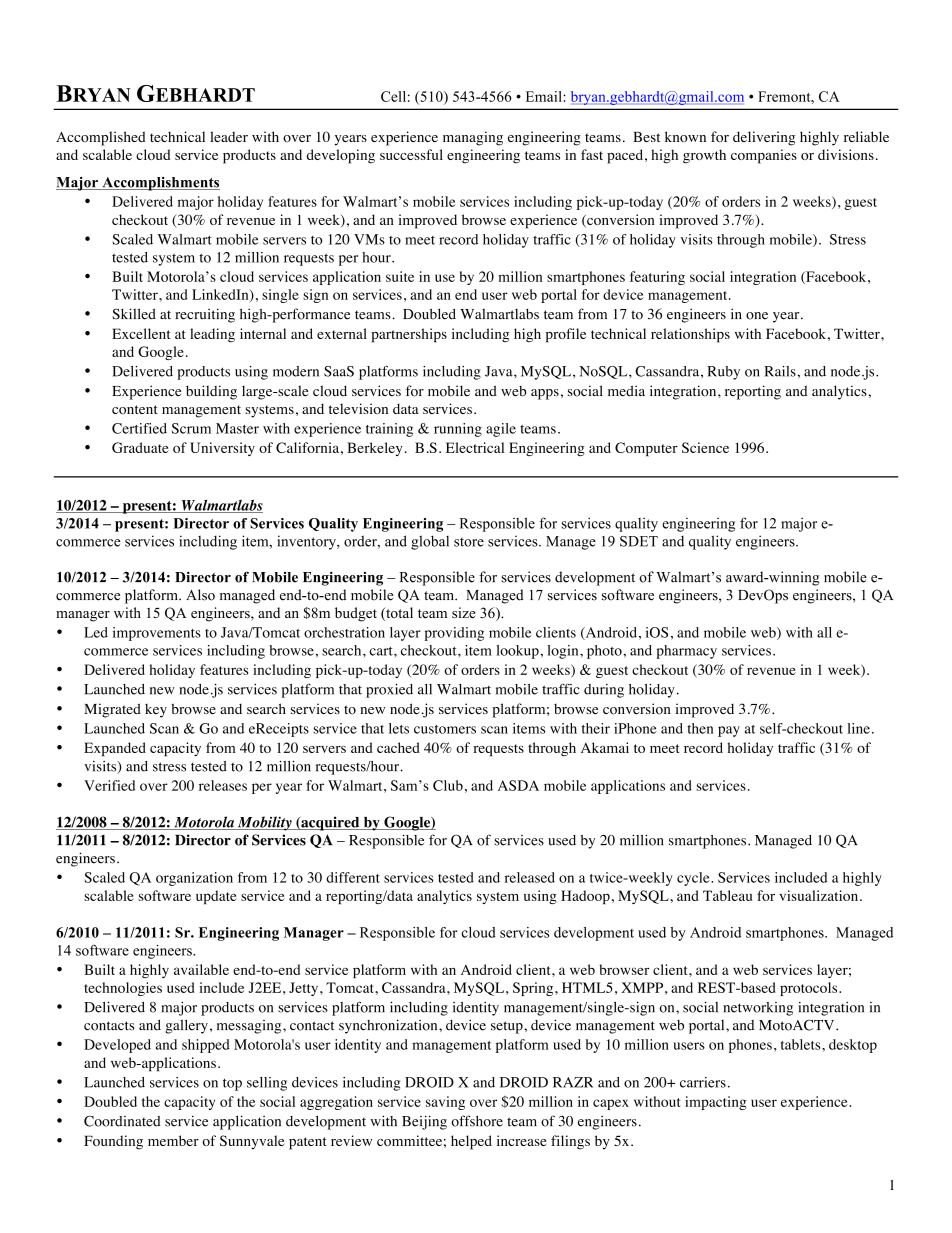 The image size is (952, 1233). I want to click on delivering, so click(764, 138).
